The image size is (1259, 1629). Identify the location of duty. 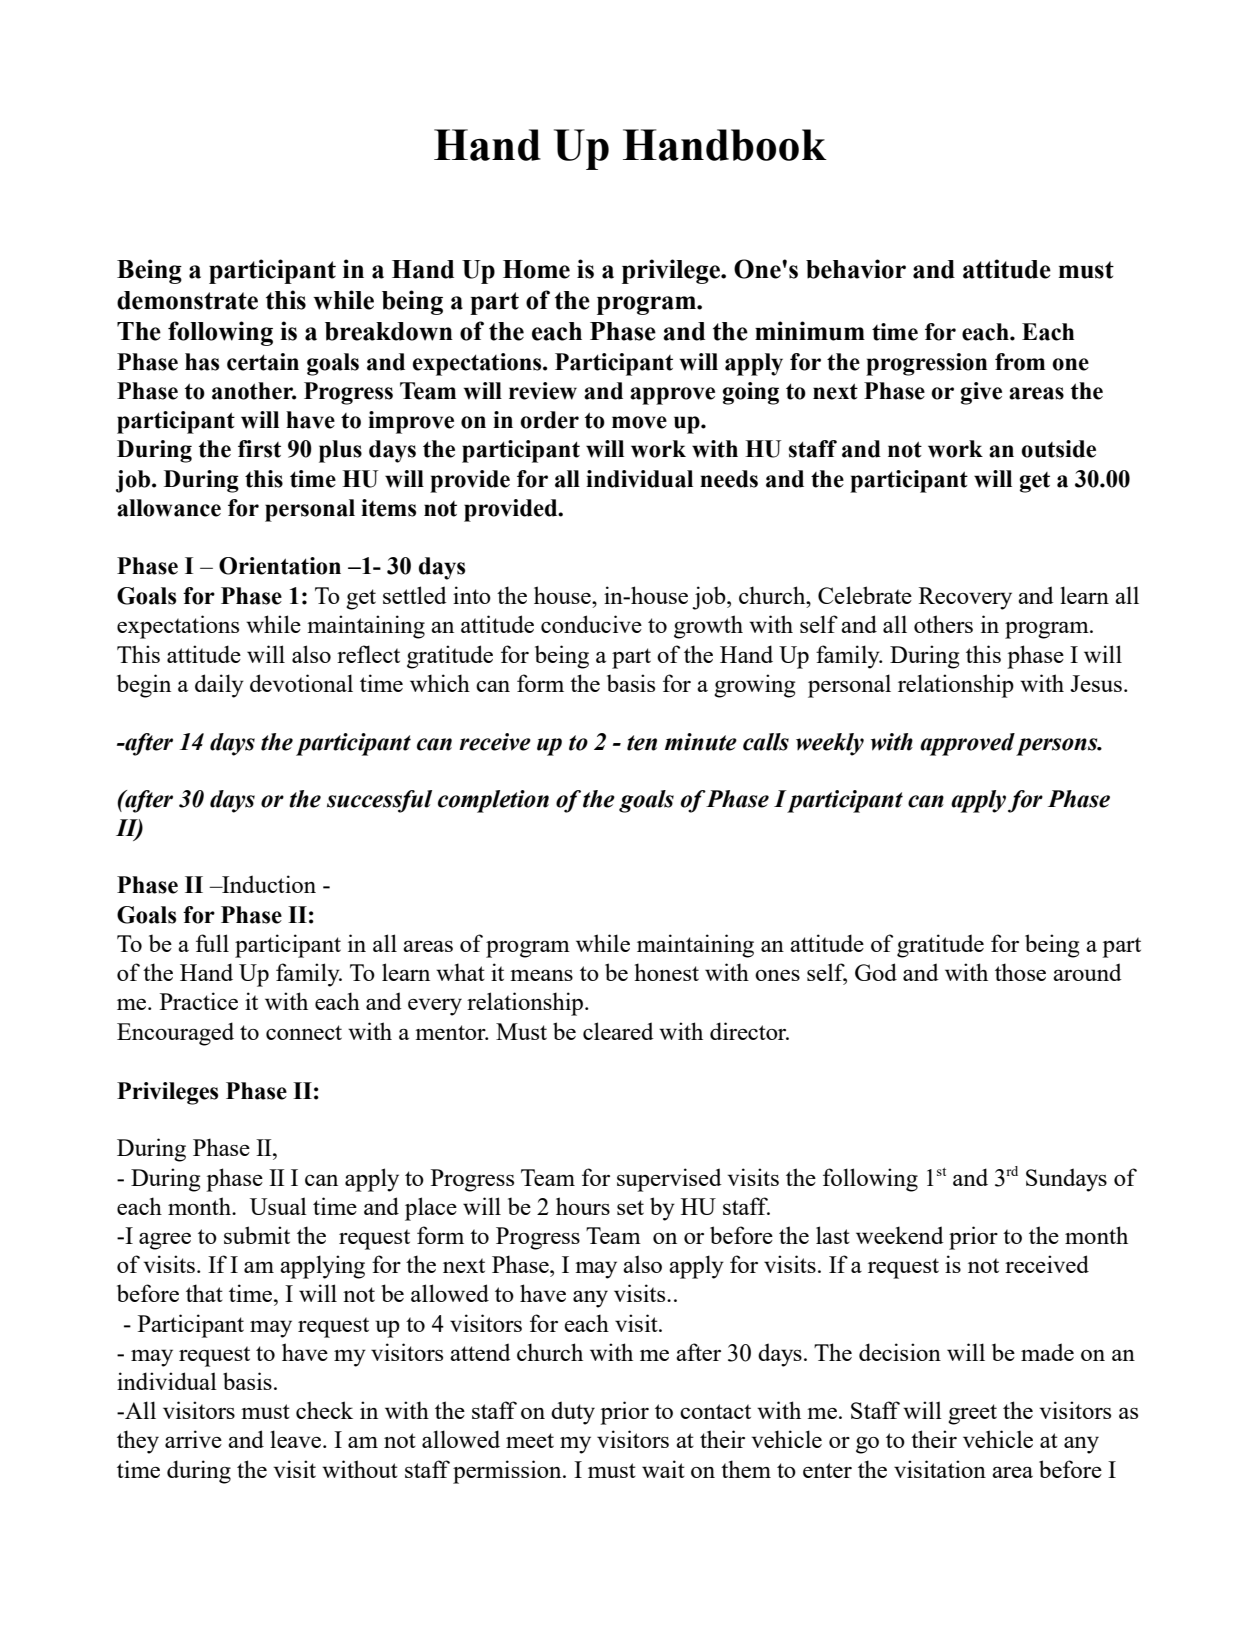
(573, 1413).
